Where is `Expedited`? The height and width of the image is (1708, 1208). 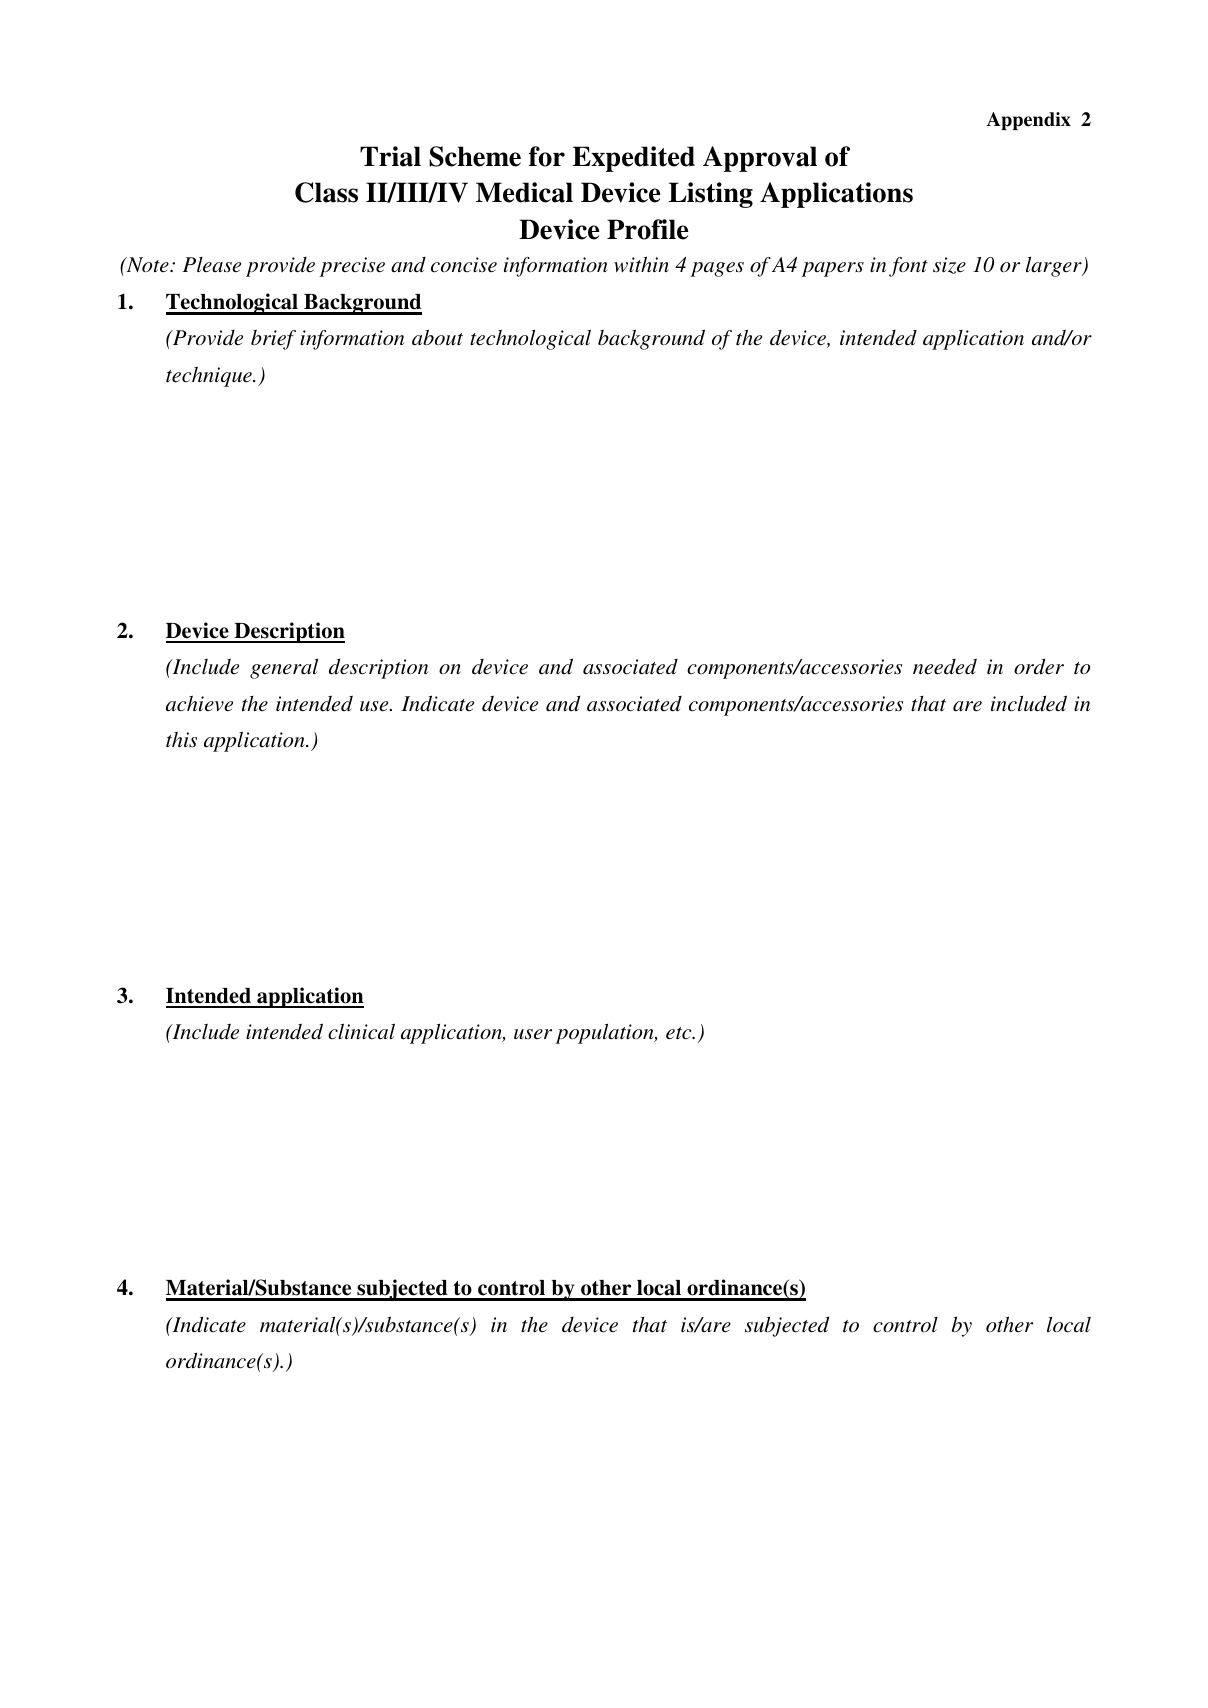 Expedited is located at coordinates (633, 159).
